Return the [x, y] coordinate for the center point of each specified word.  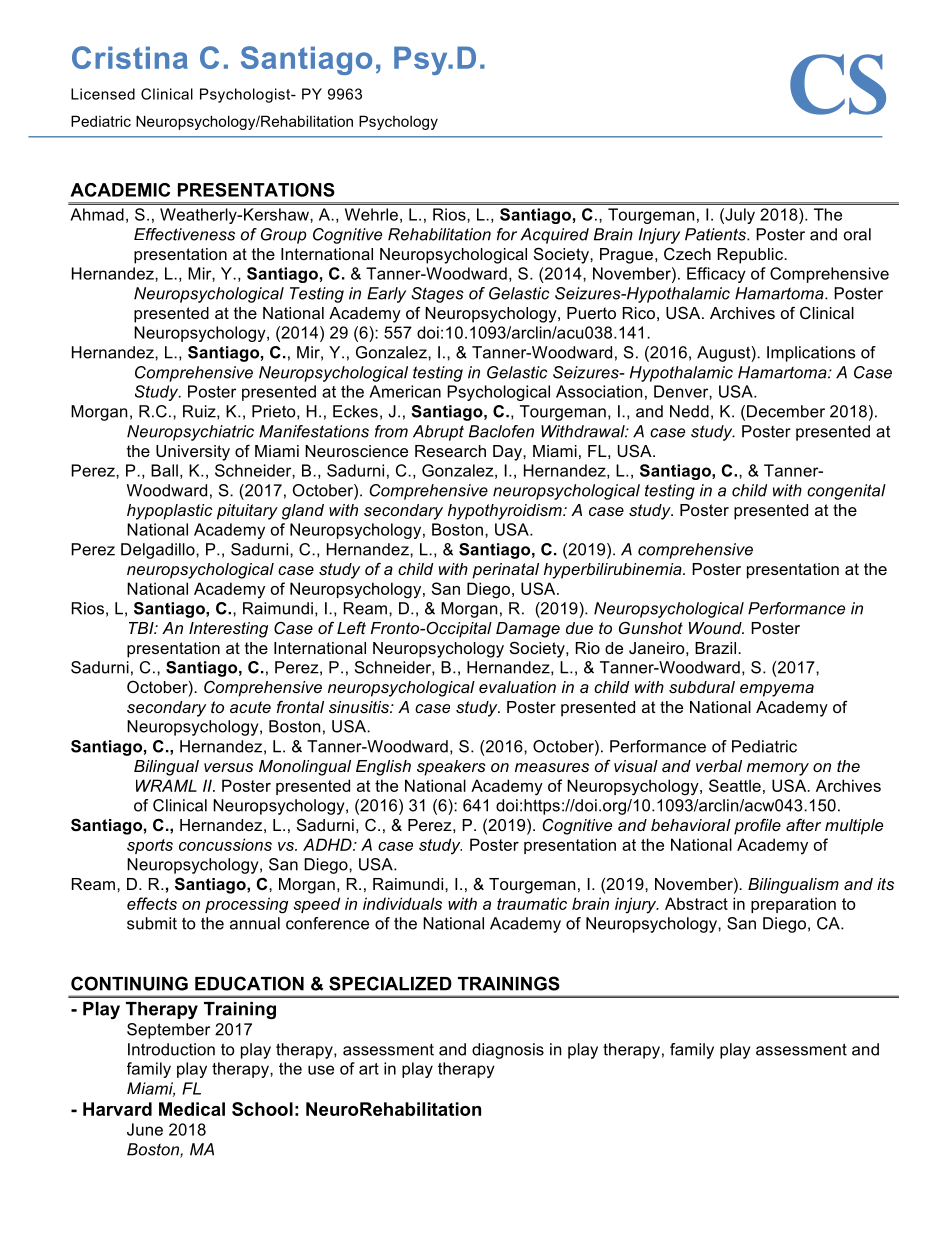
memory [778, 769]
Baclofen [501, 431]
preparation [793, 905]
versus [228, 767]
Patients [716, 234]
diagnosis [508, 1051]
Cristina [130, 57]
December [786, 411]
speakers [451, 768]
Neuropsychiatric [190, 433]
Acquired [555, 236]
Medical [192, 1109]
